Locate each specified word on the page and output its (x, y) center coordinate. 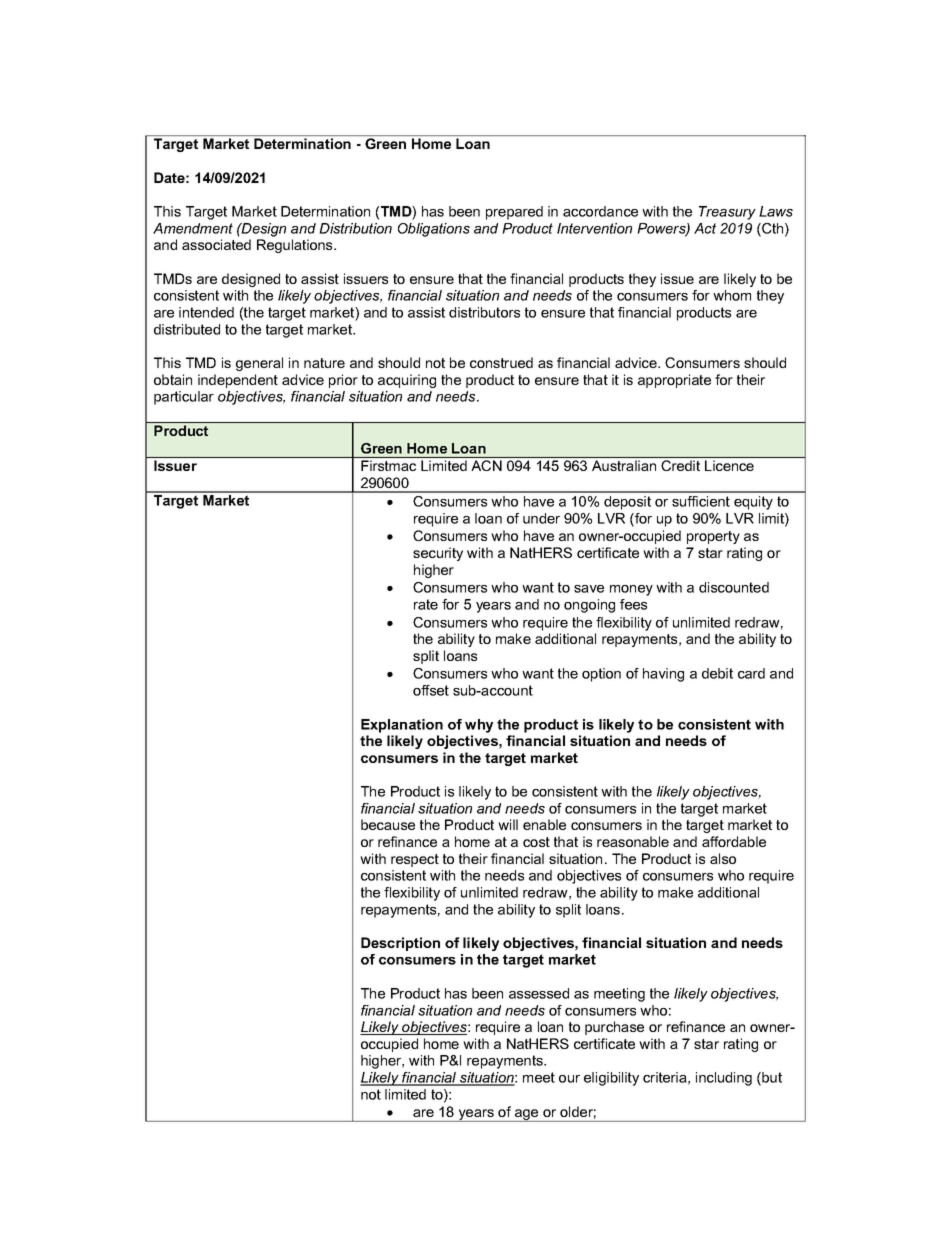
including (724, 1079)
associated (216, 244)
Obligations (434, 230)
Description (400, 944)
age (527, 1115)
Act (705, 228)
